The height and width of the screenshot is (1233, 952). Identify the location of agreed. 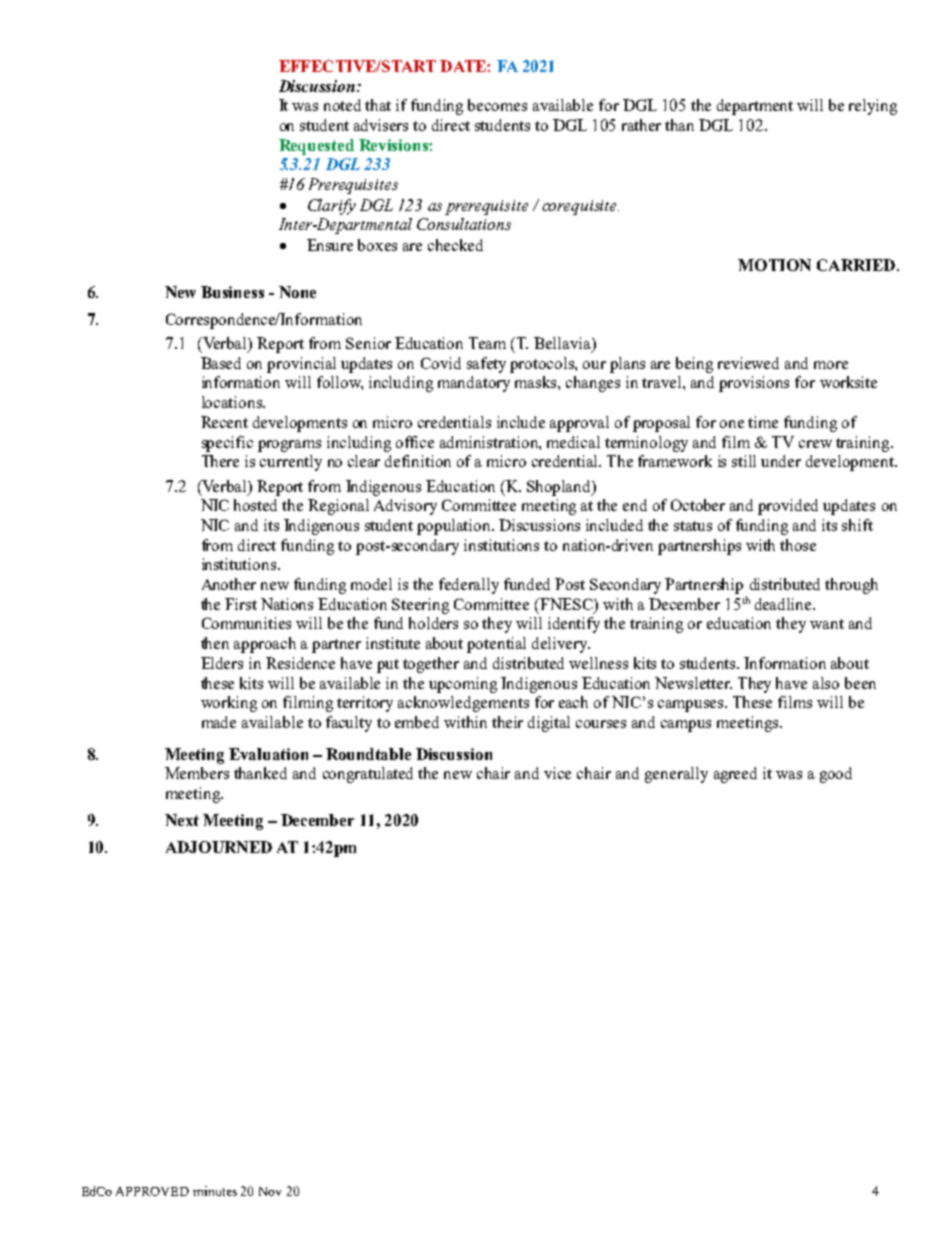
(735, 775).
